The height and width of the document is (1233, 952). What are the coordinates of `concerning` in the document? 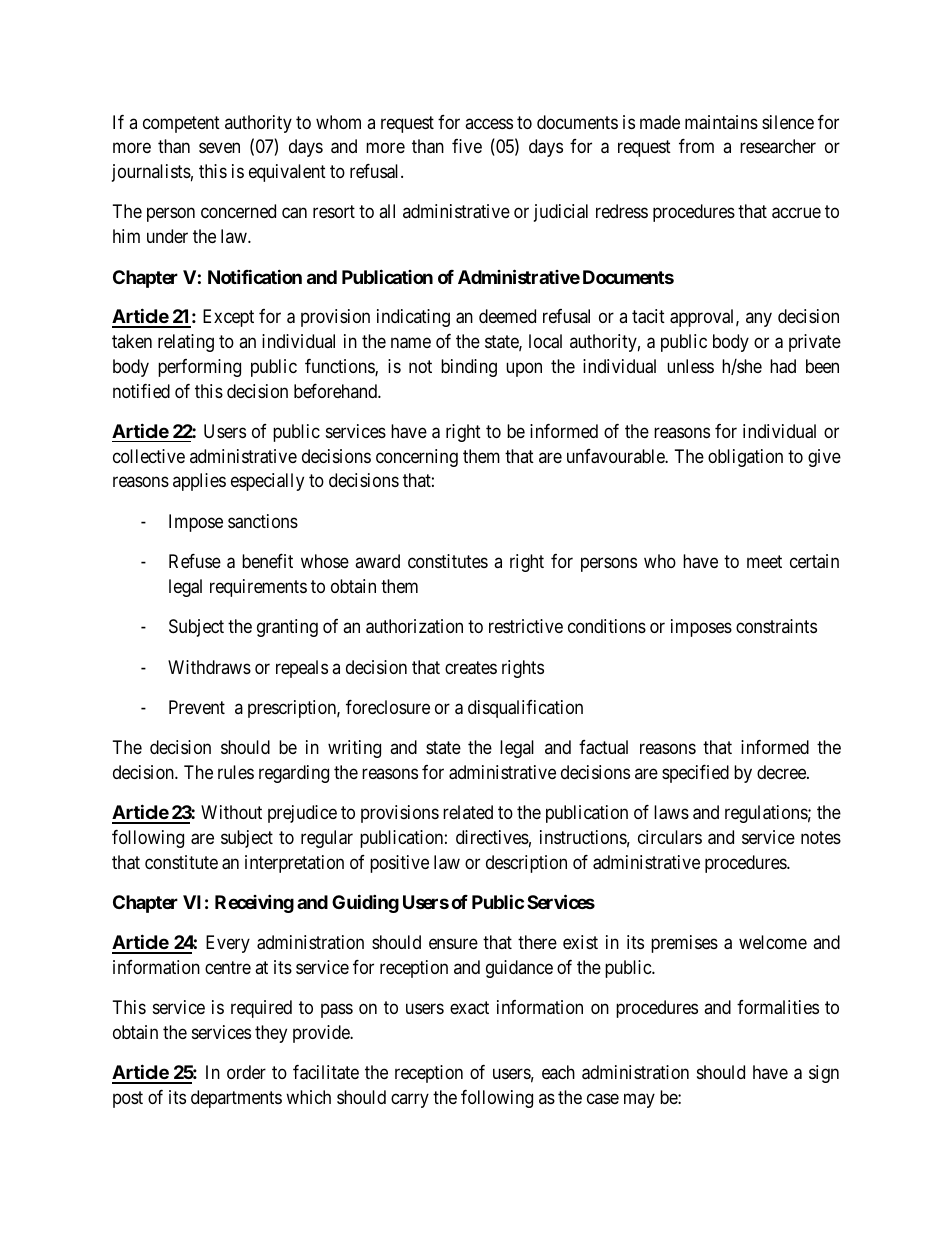 It's located at (417, 458).
